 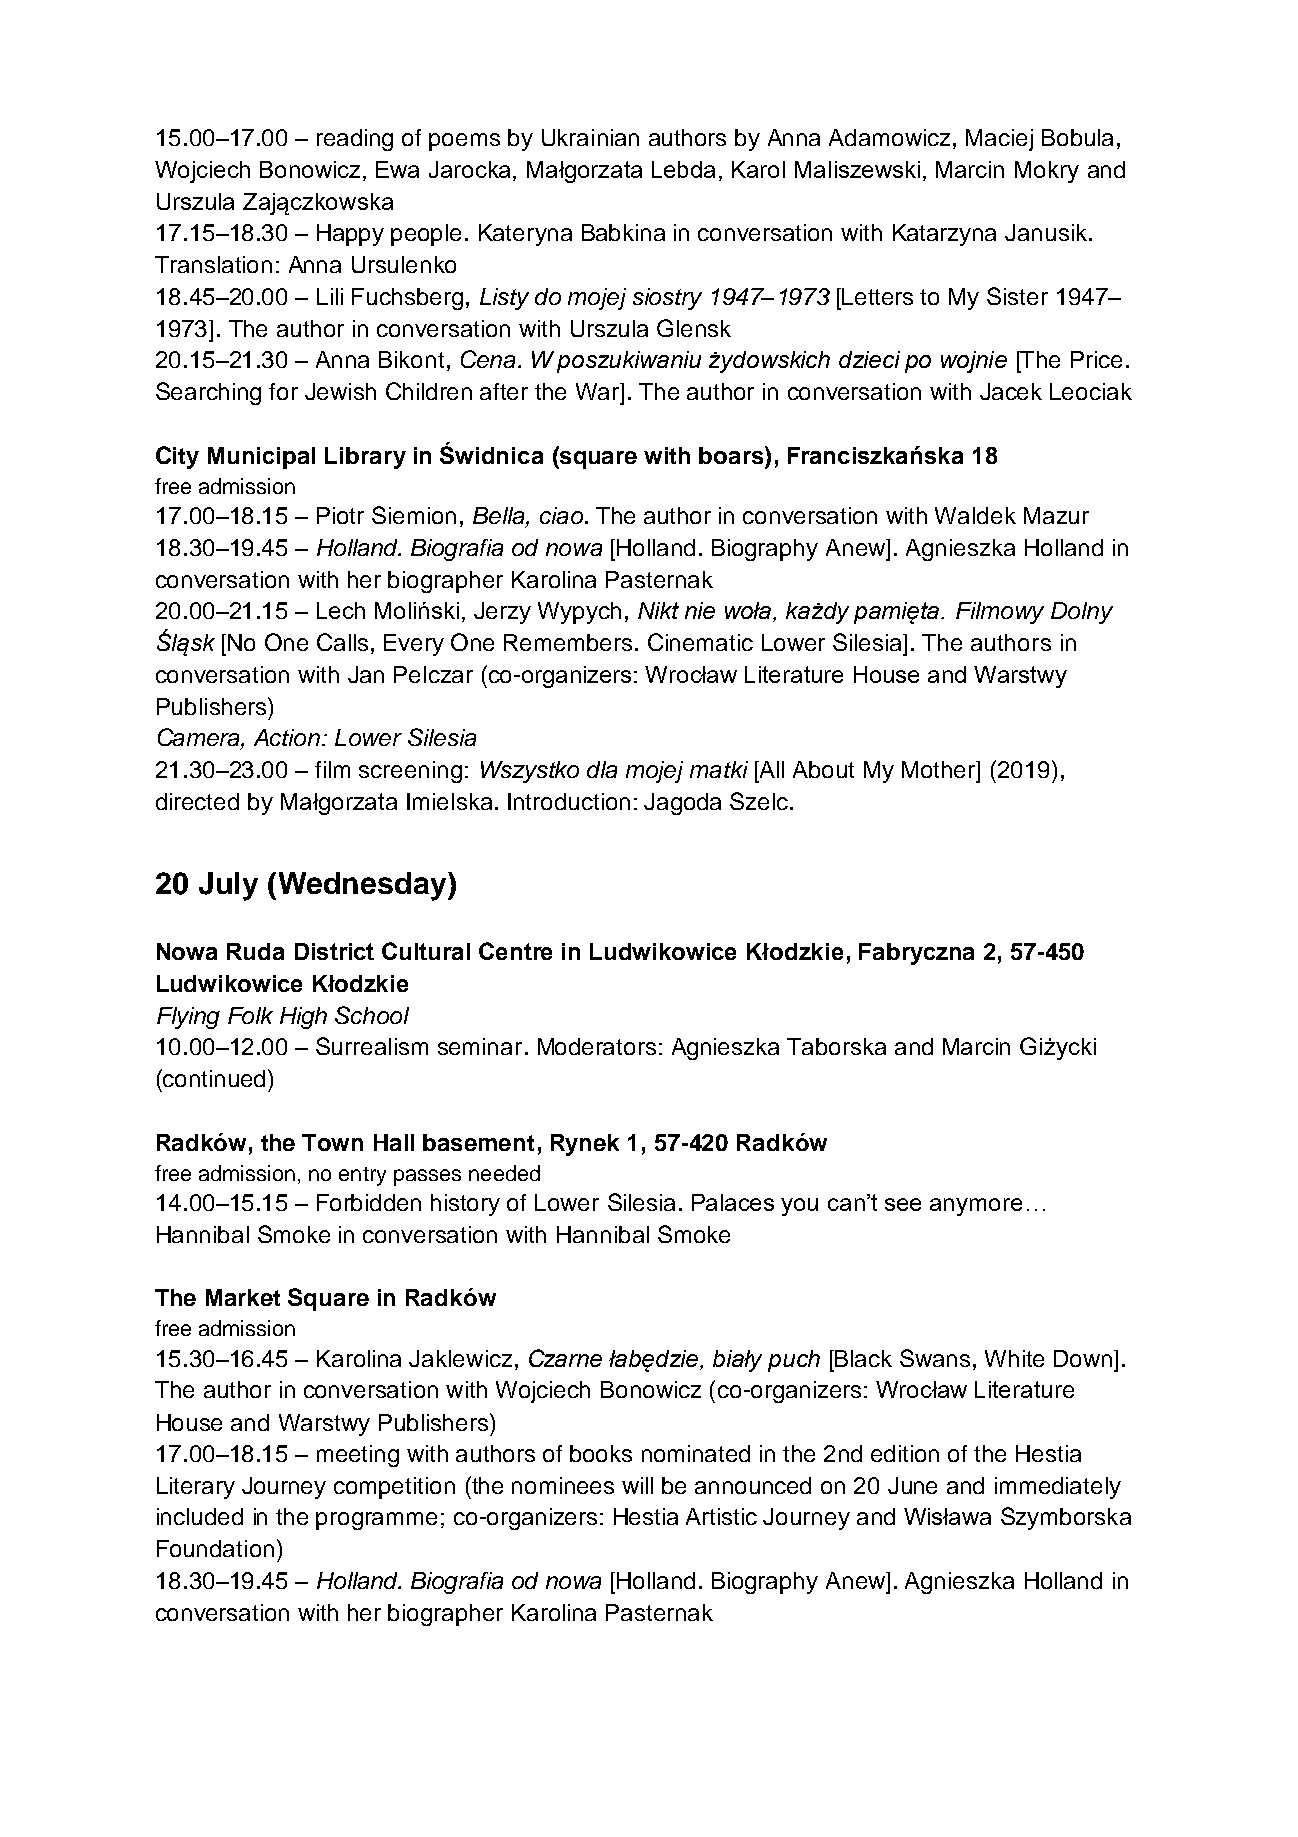 I want to click on anymore, so click(x=976, y=1207).
